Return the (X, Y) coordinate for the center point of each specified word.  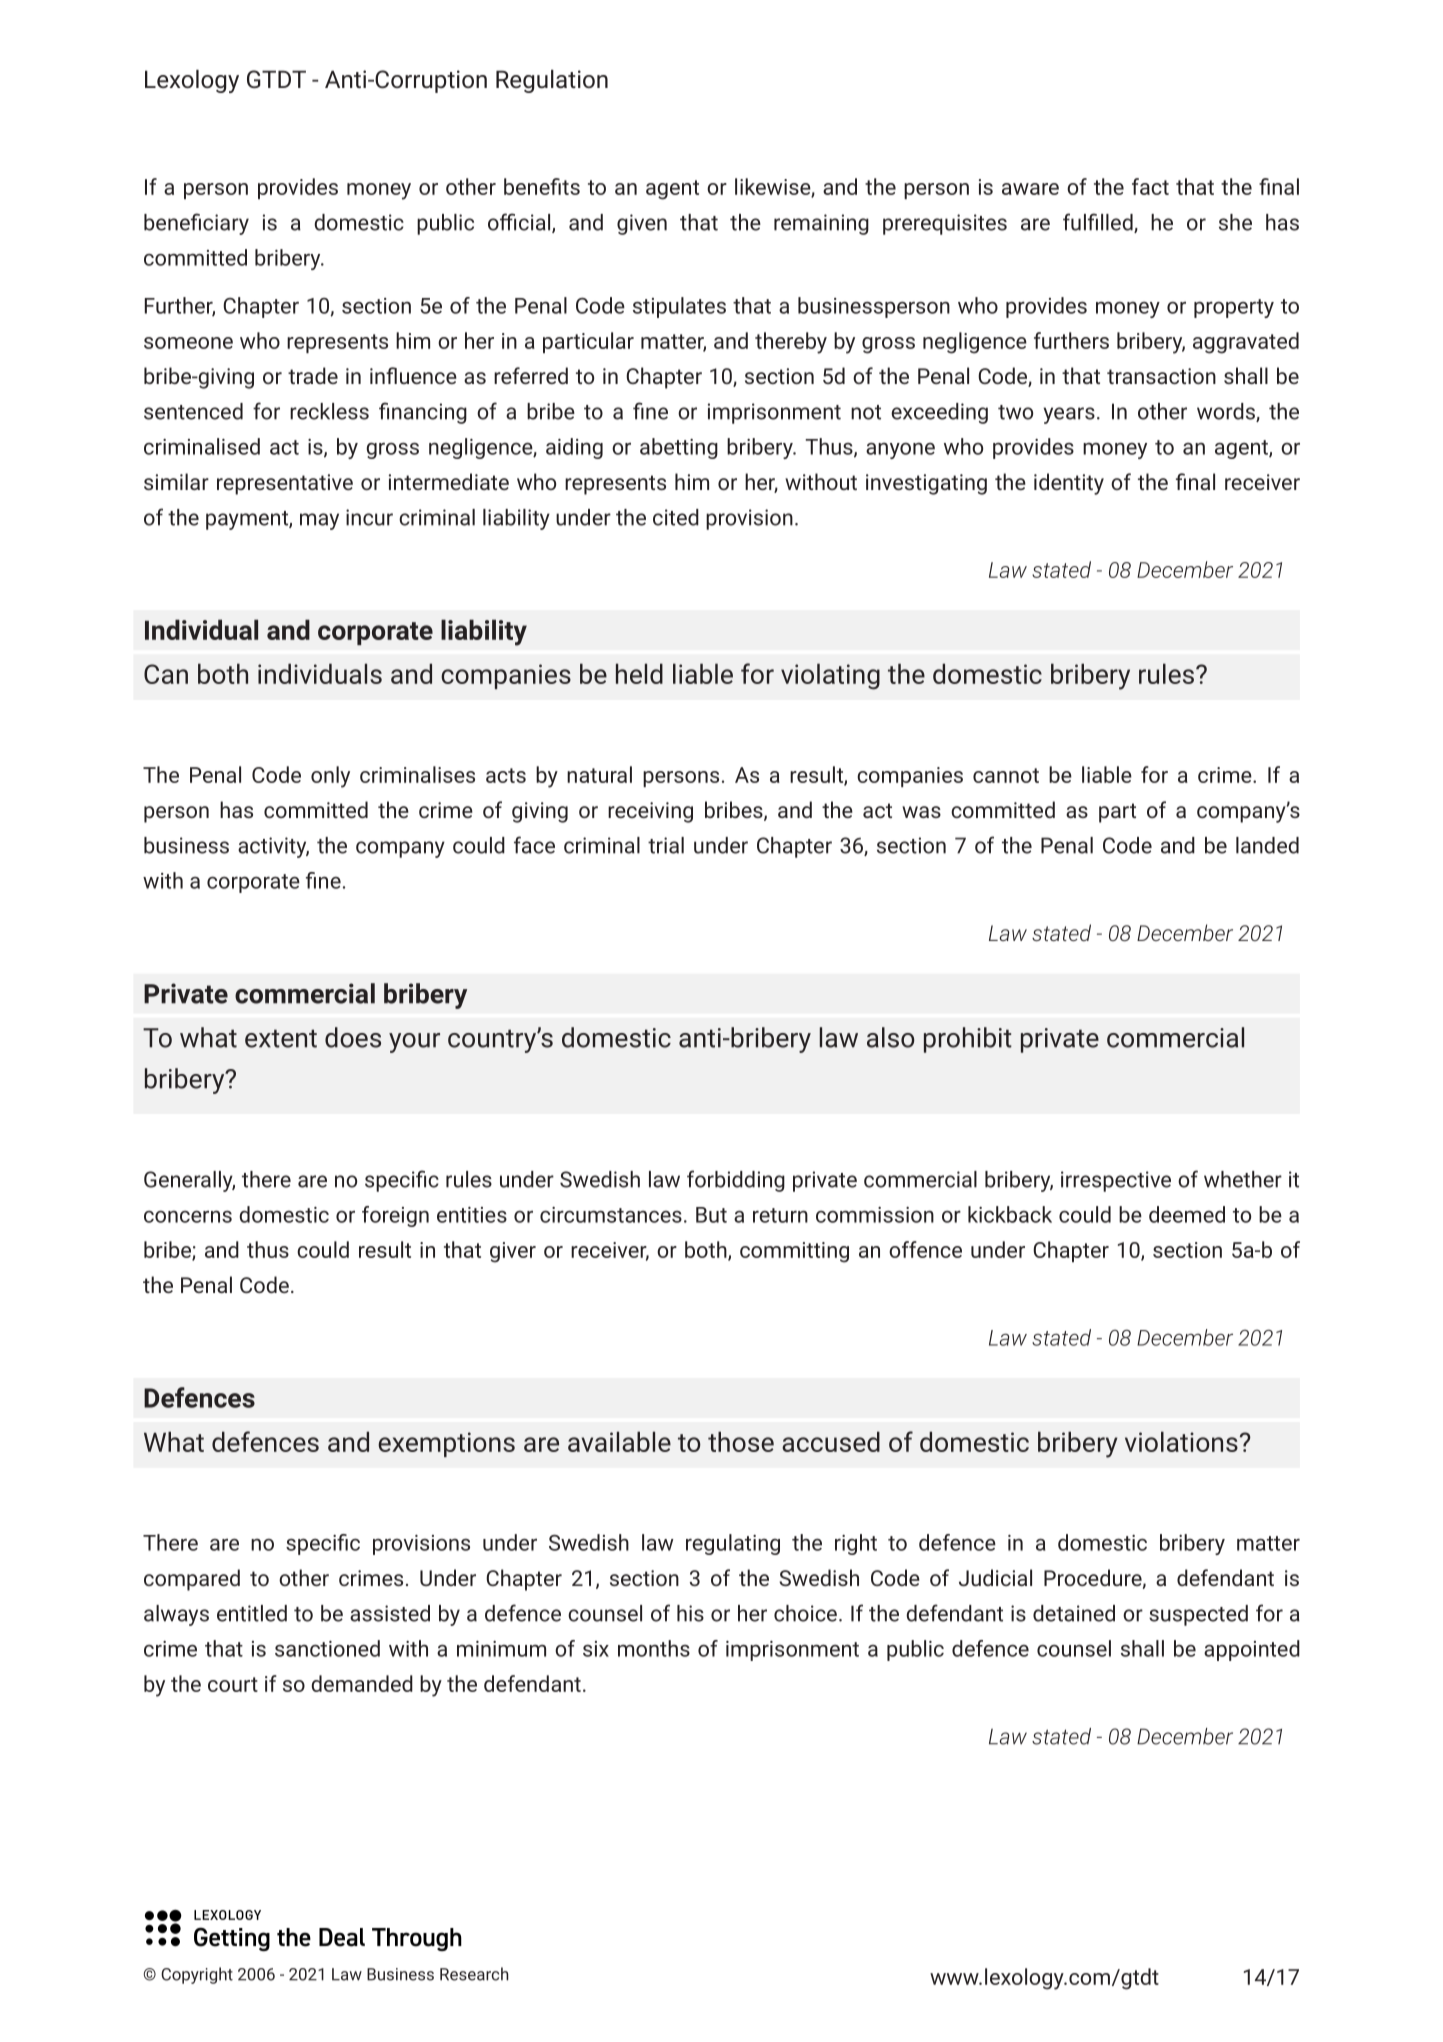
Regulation (552, 81)
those (741, 1441)
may (319, 521)
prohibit (968, 1040)
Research (474, 1974)
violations (1181, 1441)
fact (1150, 186)
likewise (773, 187)
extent (281, 1038)
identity (1069, 484)
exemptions (446, 1444)
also (891, 1037)
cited (676, 517)
